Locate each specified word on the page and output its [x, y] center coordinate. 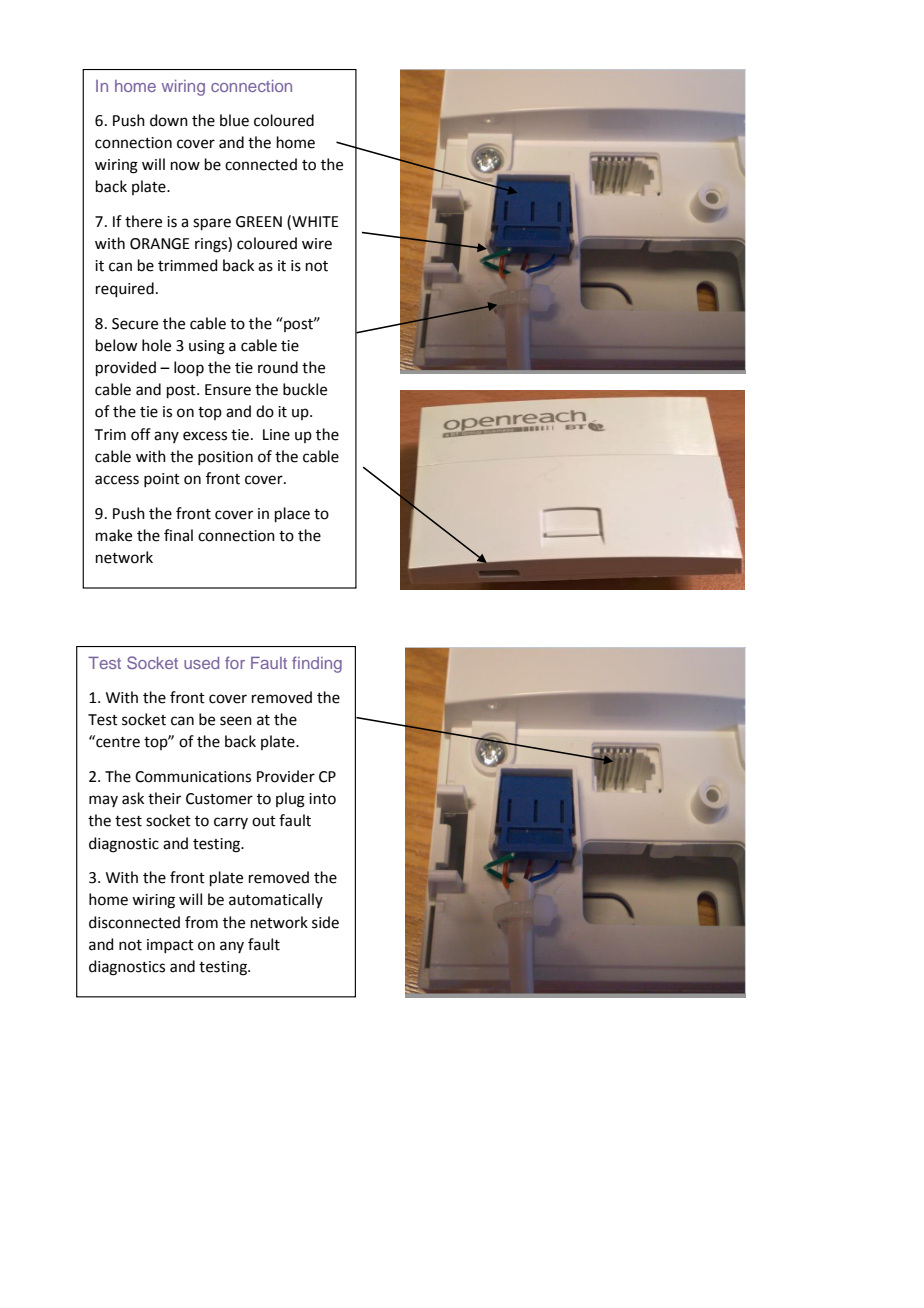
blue [234, 120]
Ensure [228, 390]
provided [126, 368]
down [169, 120]
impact [170, 946]
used [201, 663]
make [114, 535]
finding [317, 664]
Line [276, 435]
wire [317, 244]
